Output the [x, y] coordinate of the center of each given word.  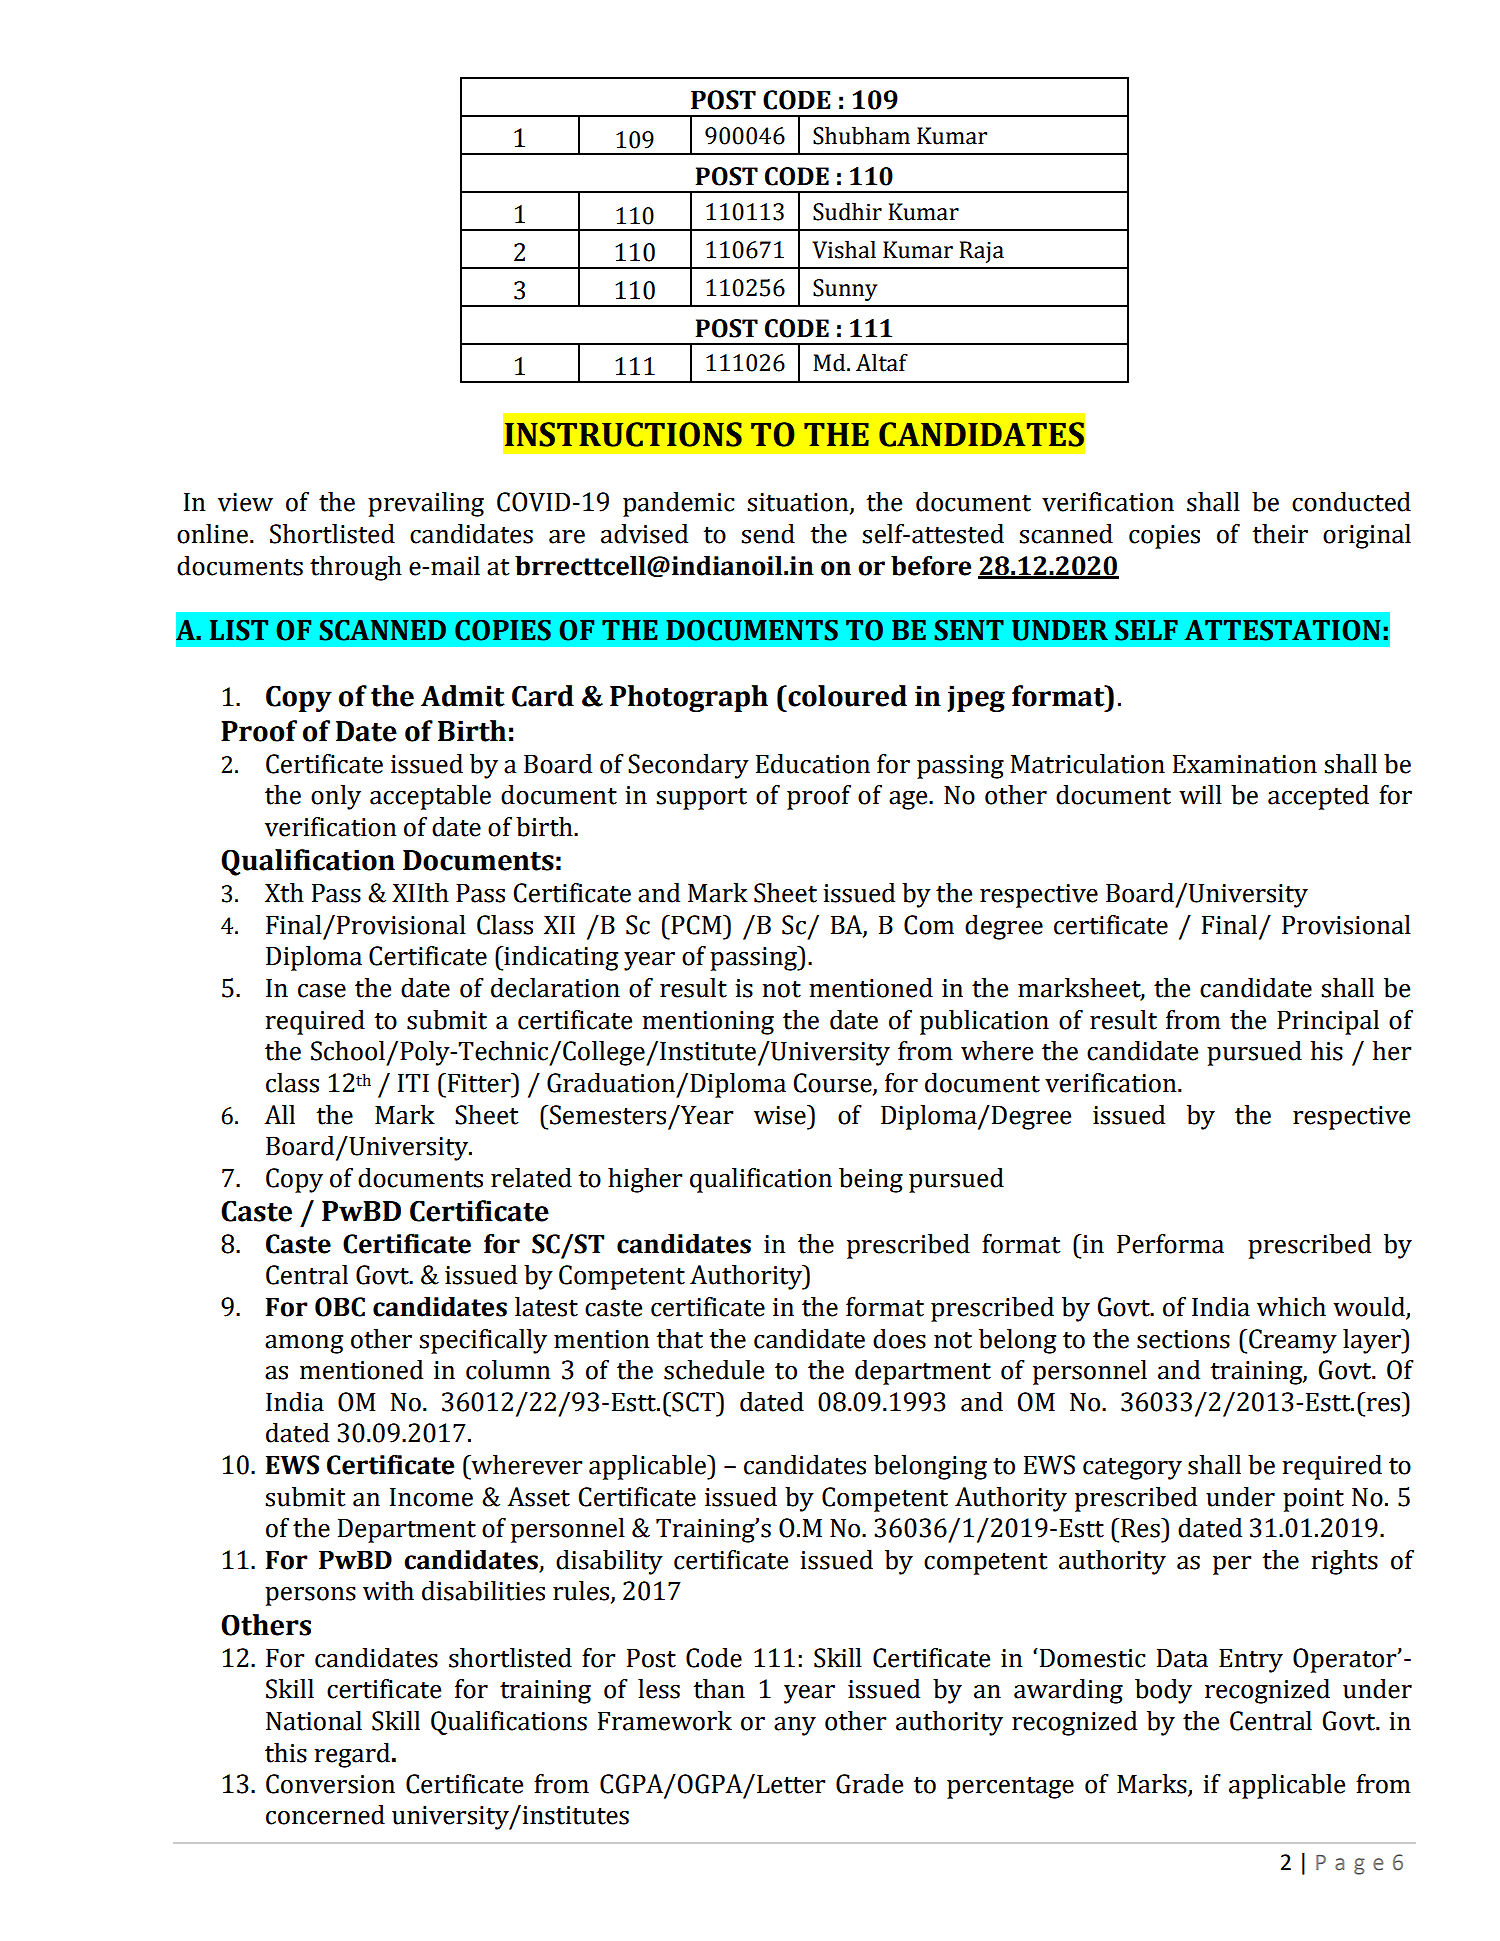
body [1163, 1691]
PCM [696, 925]
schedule [714, 1370]
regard [352, 1755]
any [795, 1726]
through [356, 568]
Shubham [861, 136]
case [322, 991]
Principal [1328, 1022]
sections [1183, 1339]
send [768, 534]
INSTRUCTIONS [623, 434]
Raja [981, 252]
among [304, 1344]
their [1280, 534]
